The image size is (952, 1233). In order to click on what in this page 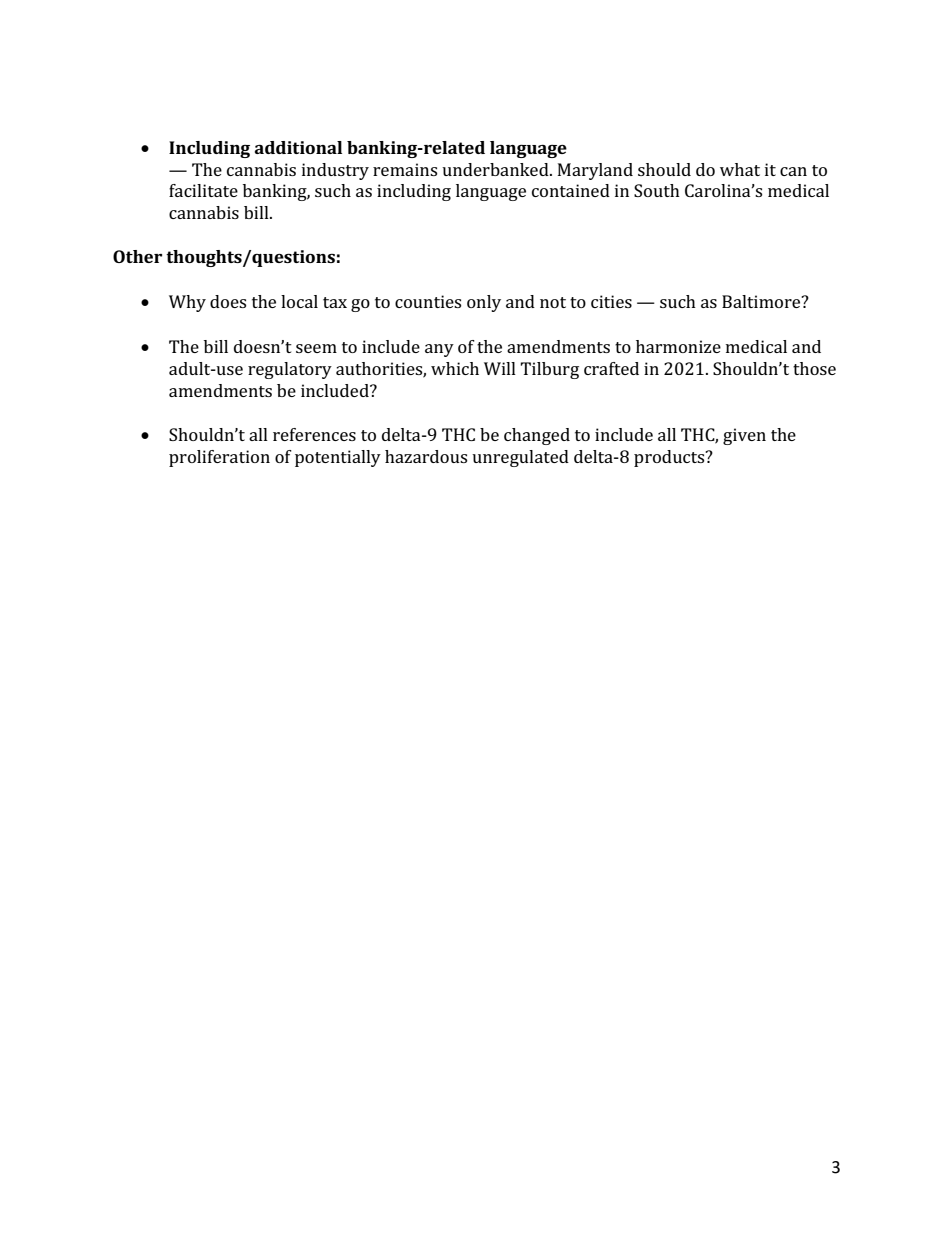, I will do `click(740, 169)`.
